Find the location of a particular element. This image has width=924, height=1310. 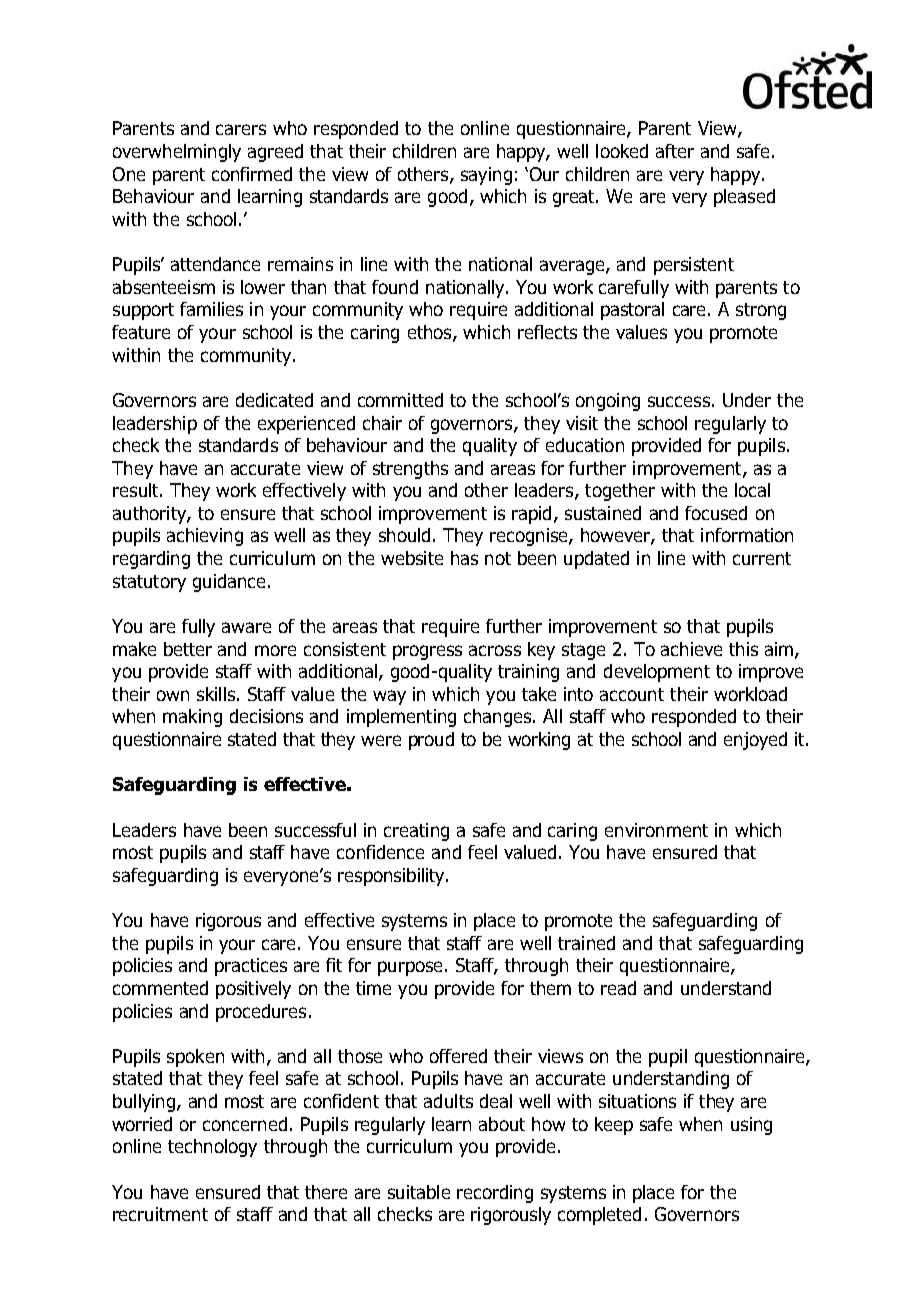

practices is located at coordinates (251, 967).
